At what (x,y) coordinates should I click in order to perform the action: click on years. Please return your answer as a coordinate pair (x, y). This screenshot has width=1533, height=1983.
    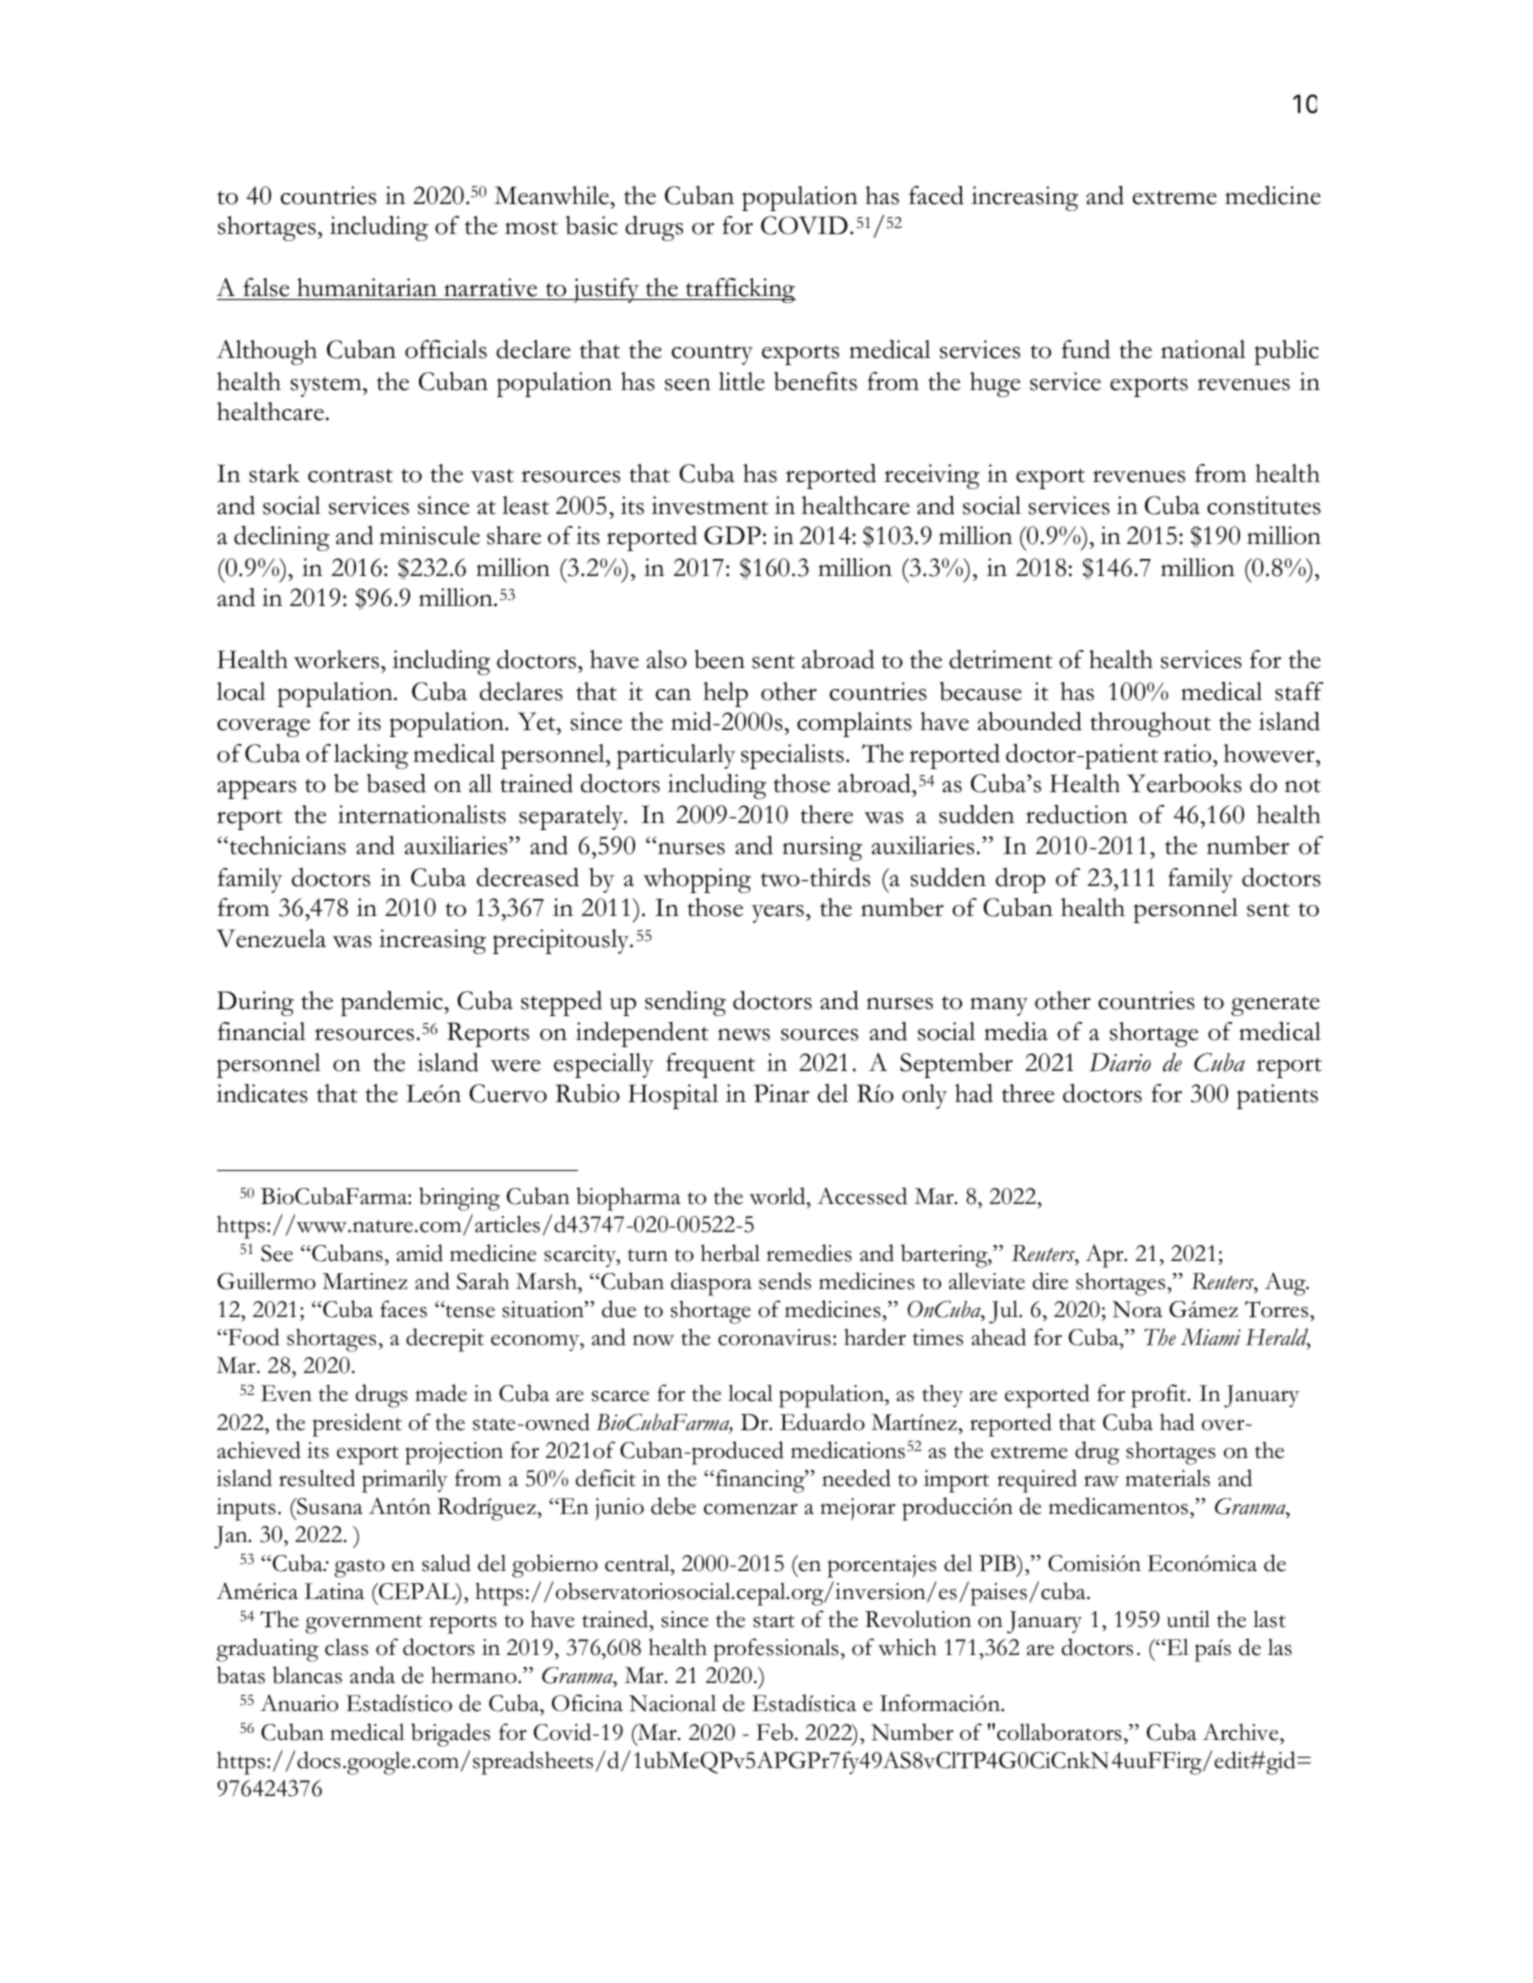
    Looking at the image, I should click on (778, 913).
